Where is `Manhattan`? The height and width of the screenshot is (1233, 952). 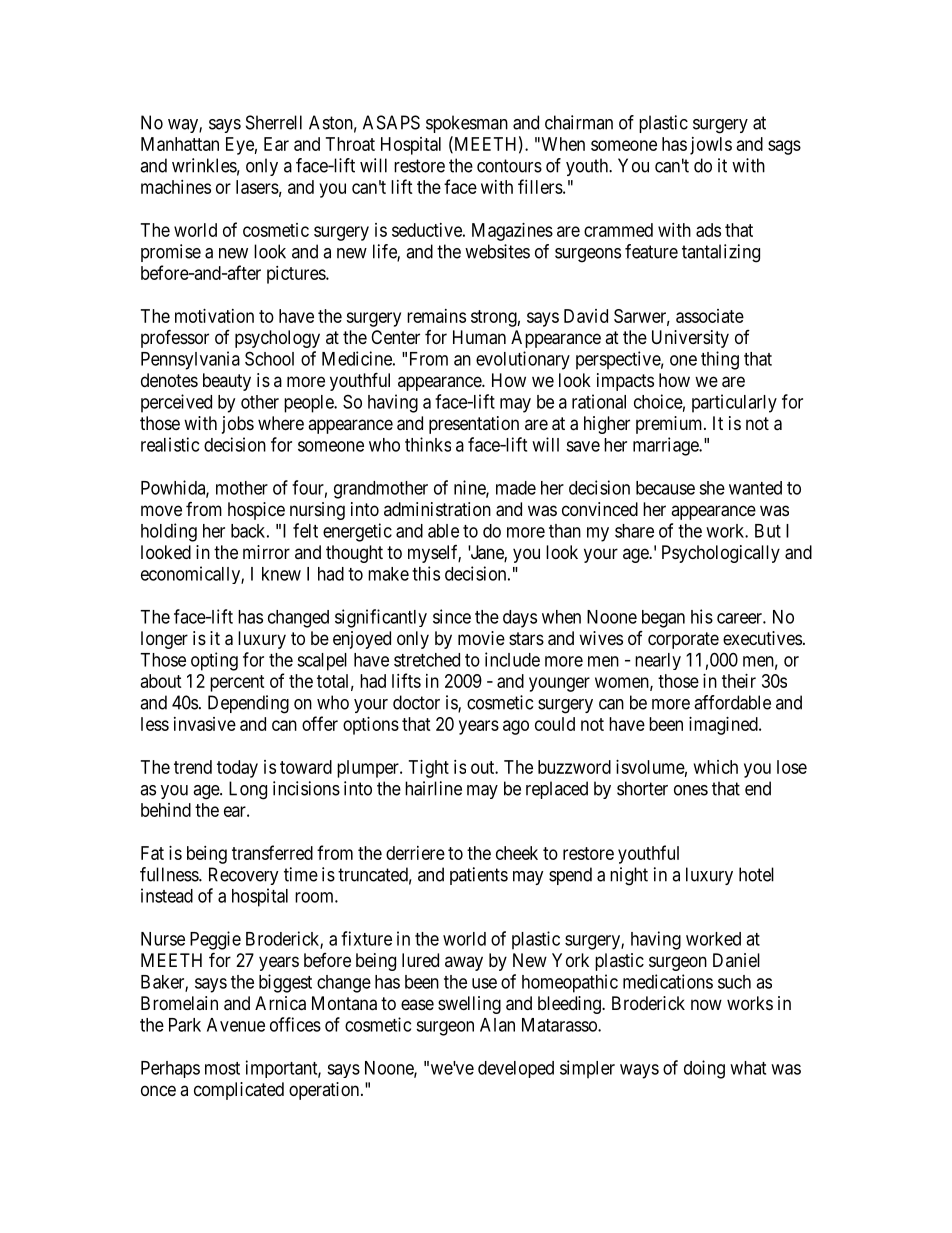 Manhattan is located at coordinates (180, 144).
